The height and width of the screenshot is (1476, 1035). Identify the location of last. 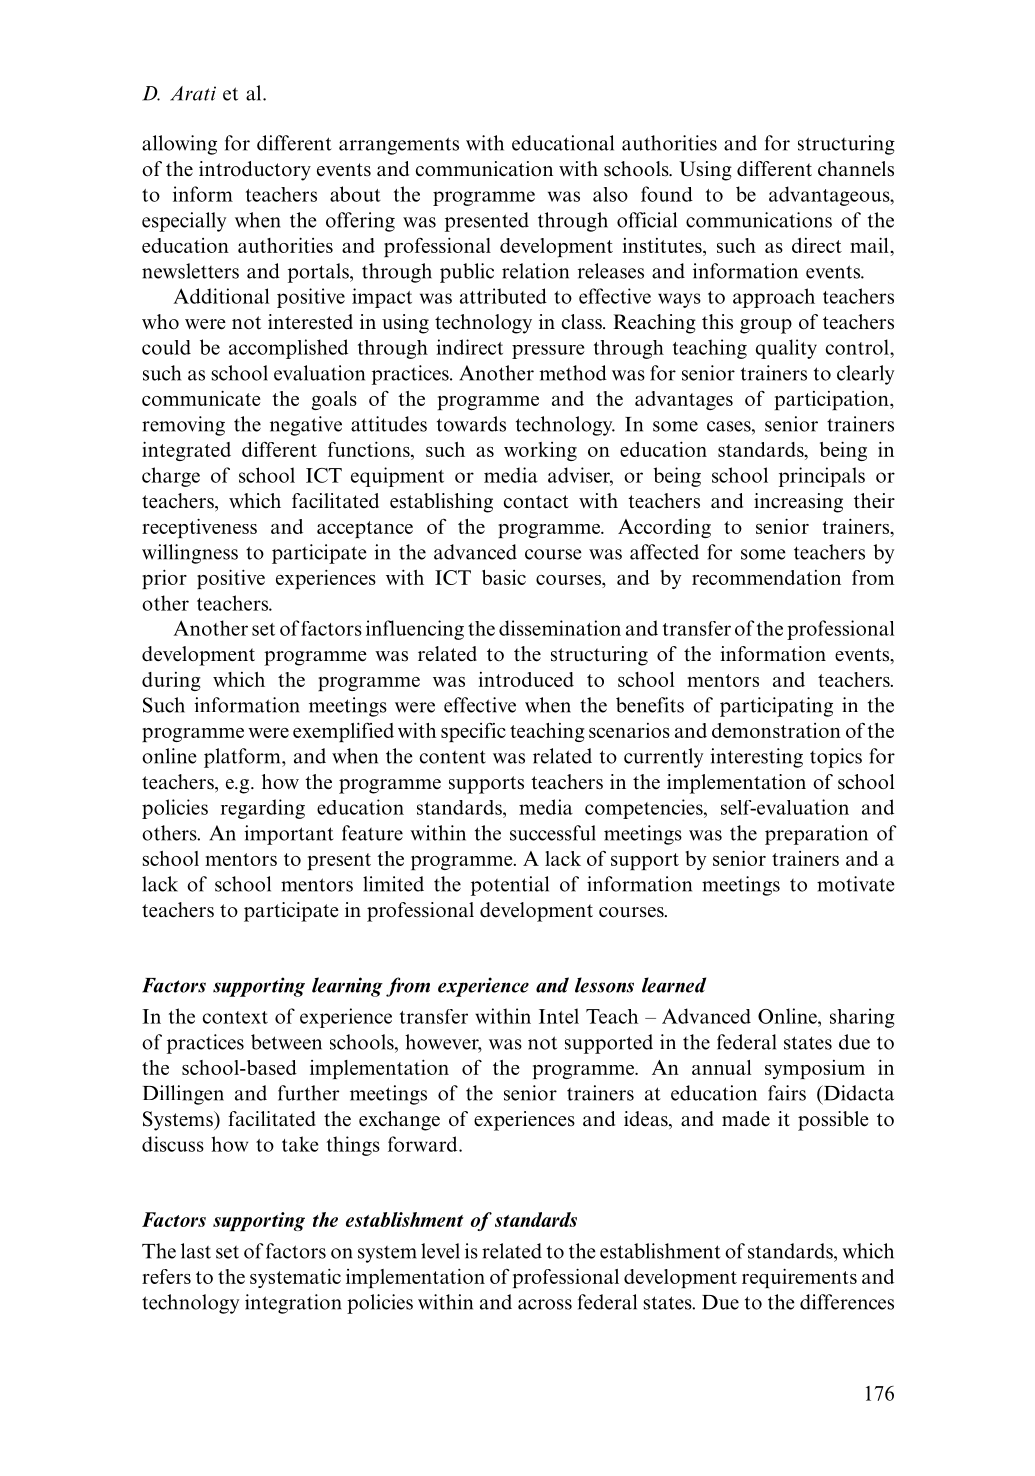
(196, 1251).
